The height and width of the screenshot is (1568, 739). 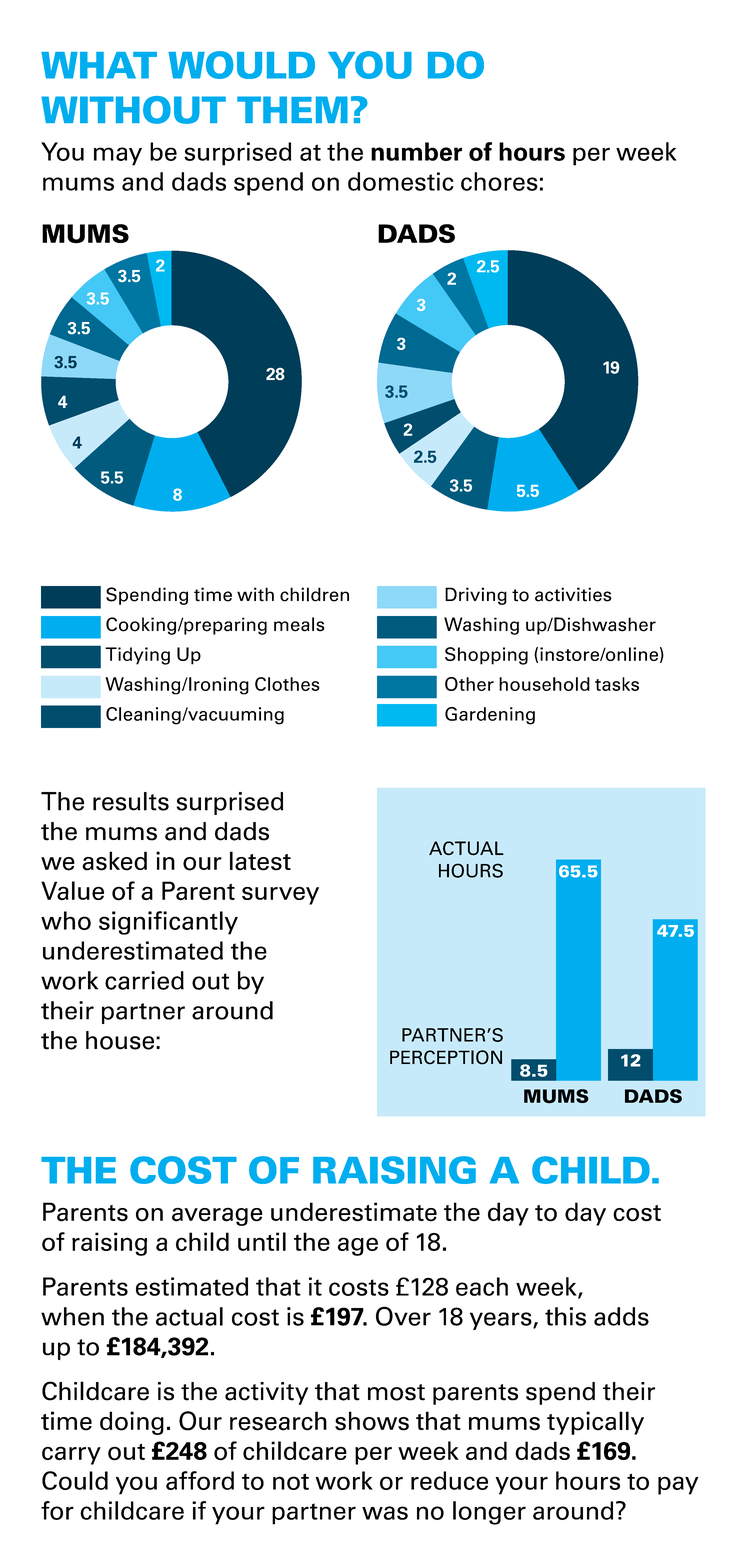 What do you see at coordinates (299, 624) in the screenshot?
I see `meals` at bounding box center [299, 624].
